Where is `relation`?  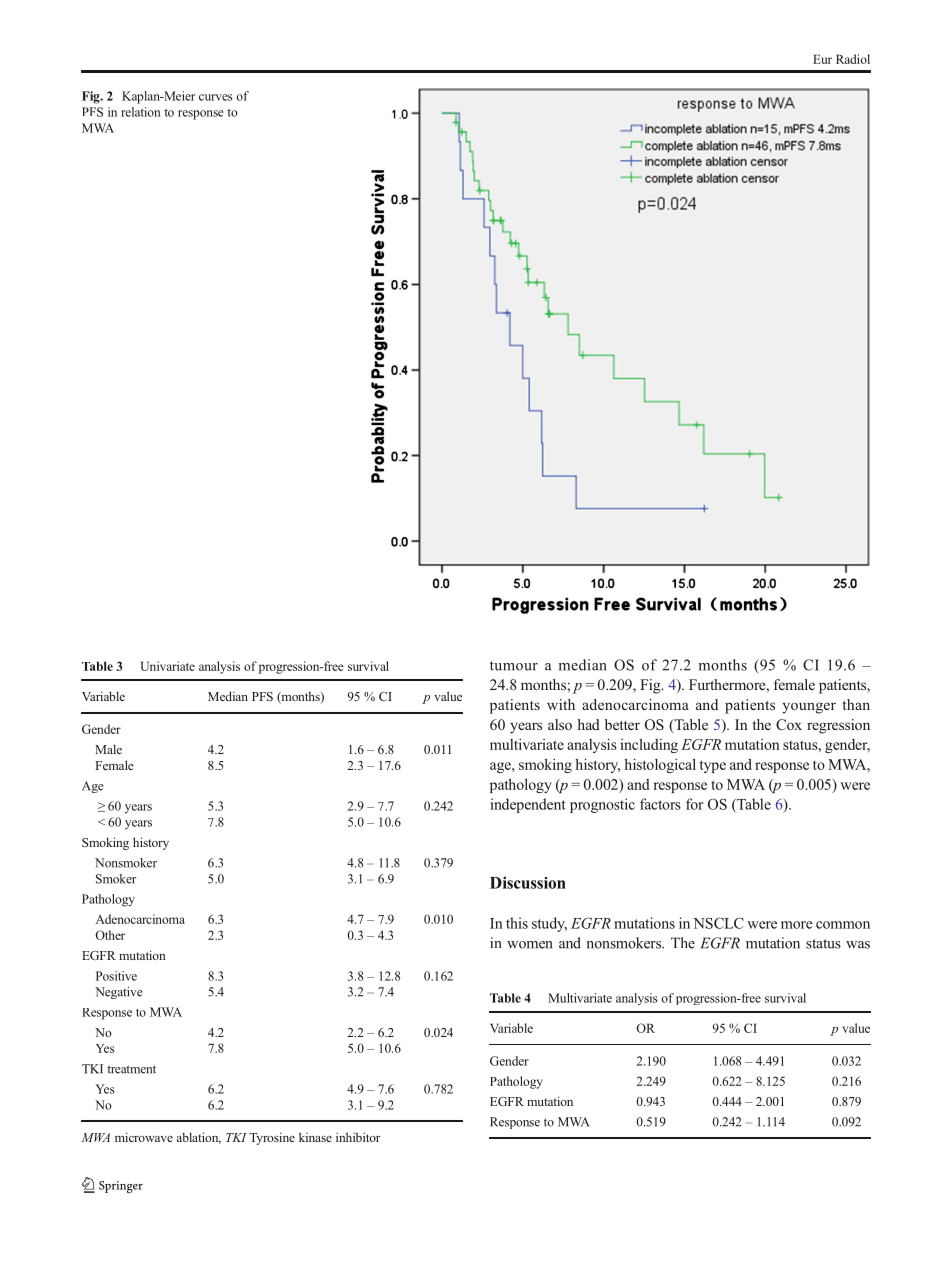
relation is located at coordinates (141, 112).
